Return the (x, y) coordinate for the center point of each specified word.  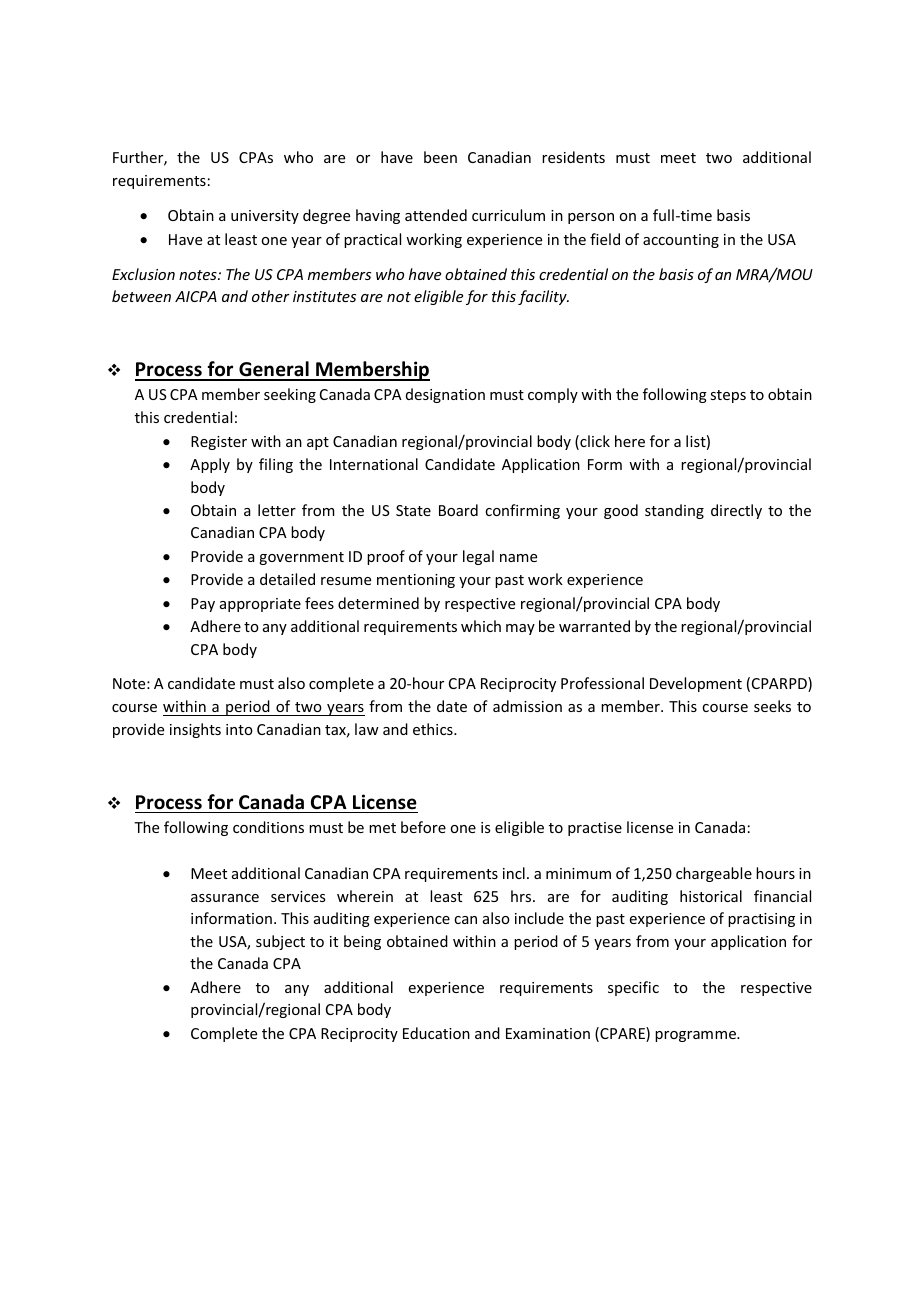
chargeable (714, 874)
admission (527, 706)
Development (696, 684)
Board (458, 510)
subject (280, 942)
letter (277, 510)
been (440, 157)
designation (445, 395)
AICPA (196, 296)
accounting (681, 241)
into (239, 729)
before (423, 827)
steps (728, 396)
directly (736, 511)
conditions (268, 827)
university (265, 217)
